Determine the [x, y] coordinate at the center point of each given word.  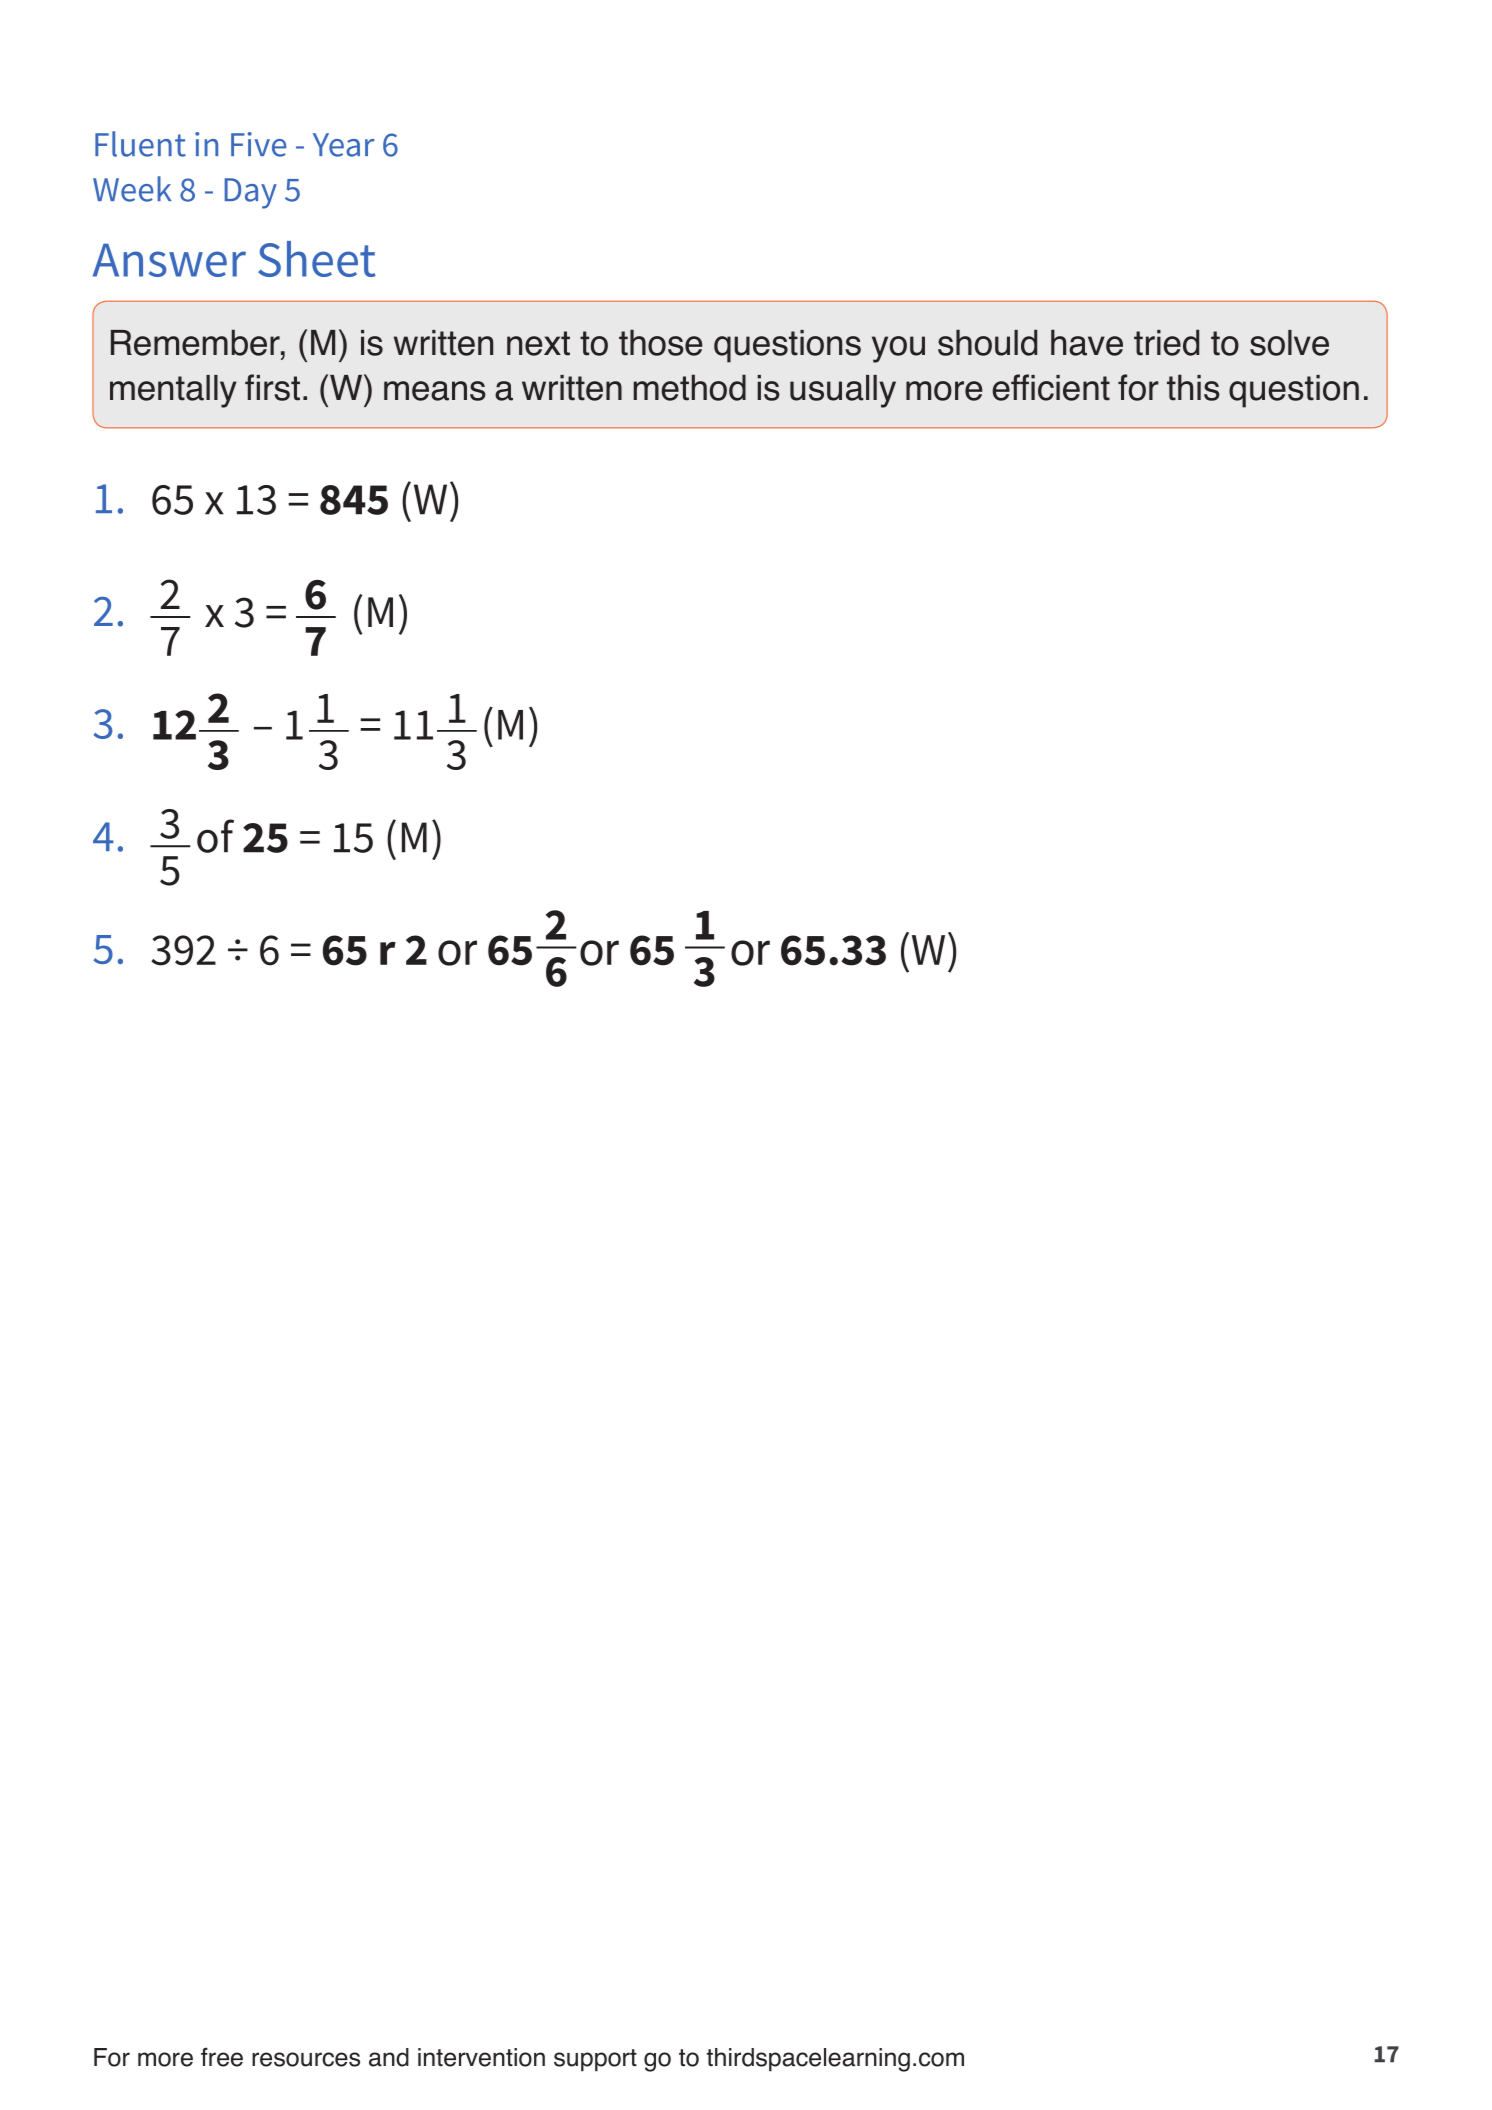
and [389, 2057]
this [1193, 387]
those [660, 342]
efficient [1051, 387]
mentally [173, 391]
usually [843, 391]
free [222, 2057]
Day [251, 193]
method [690, 387]
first [272, 387]
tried [1166, 342]
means [435, 391]
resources [306, 2059]
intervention [481, 2057]
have [1087, 342]
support [595, 2060]
